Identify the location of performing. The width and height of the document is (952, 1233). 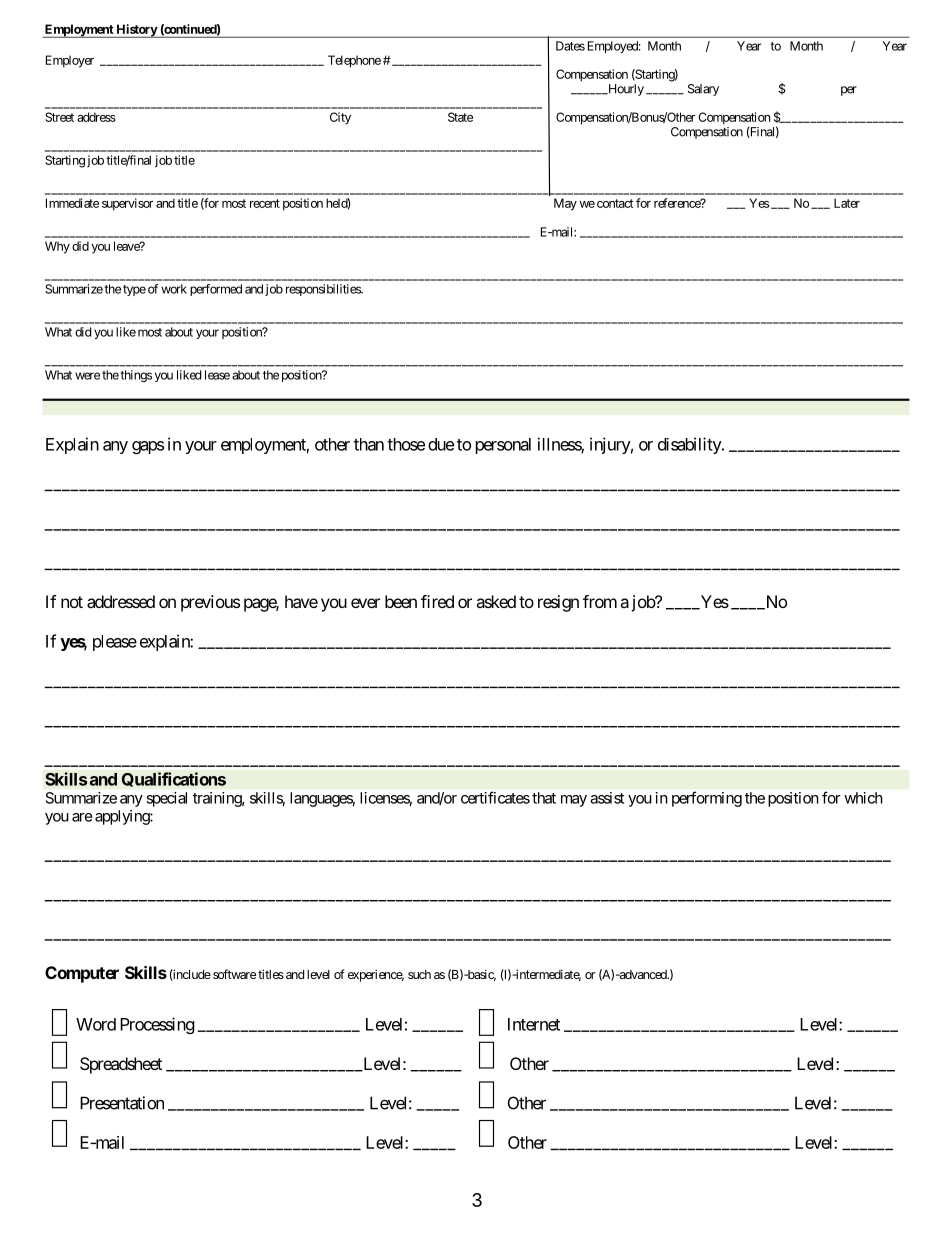
(707, 799).
